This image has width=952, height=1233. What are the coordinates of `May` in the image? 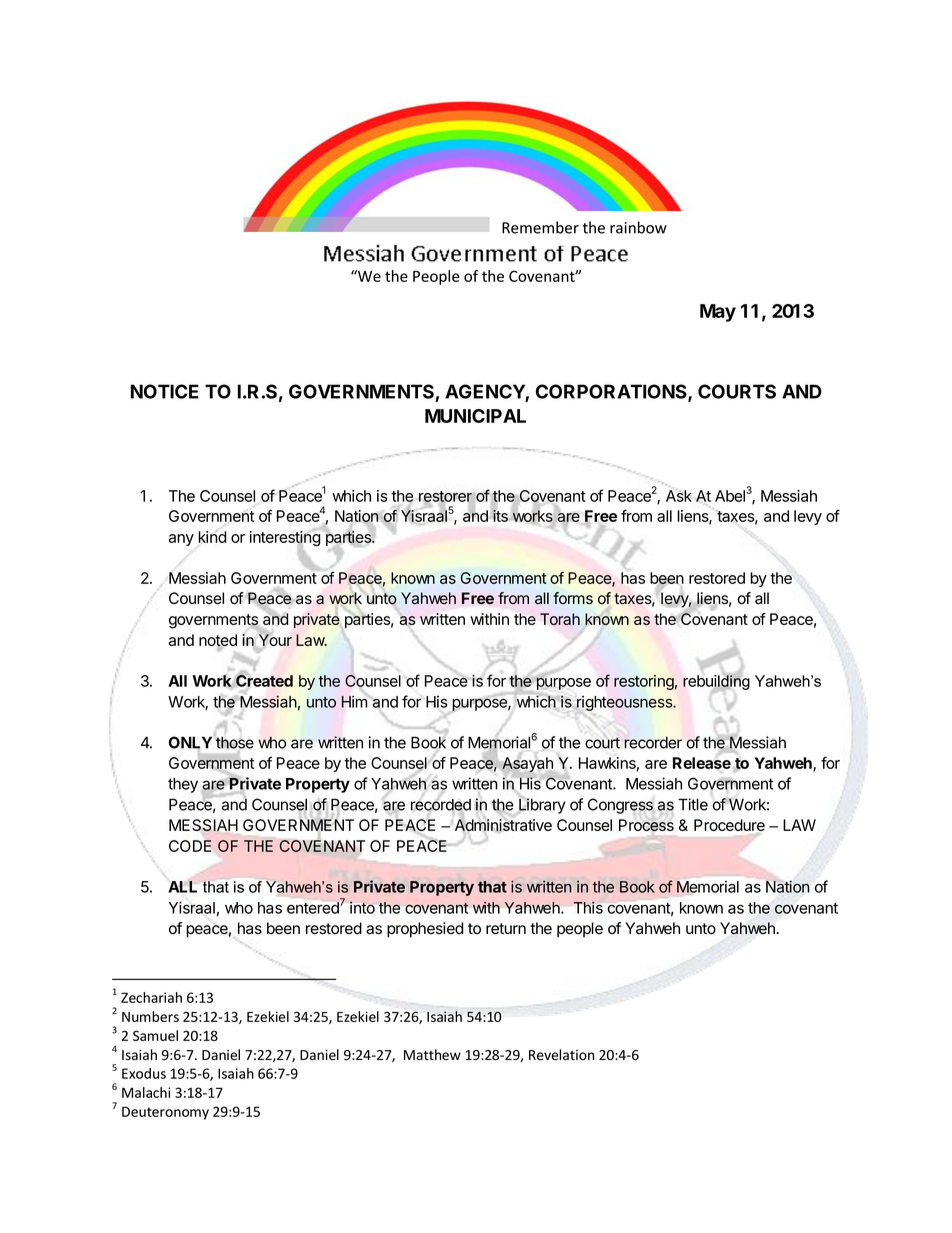 It's located at (718, 313).
